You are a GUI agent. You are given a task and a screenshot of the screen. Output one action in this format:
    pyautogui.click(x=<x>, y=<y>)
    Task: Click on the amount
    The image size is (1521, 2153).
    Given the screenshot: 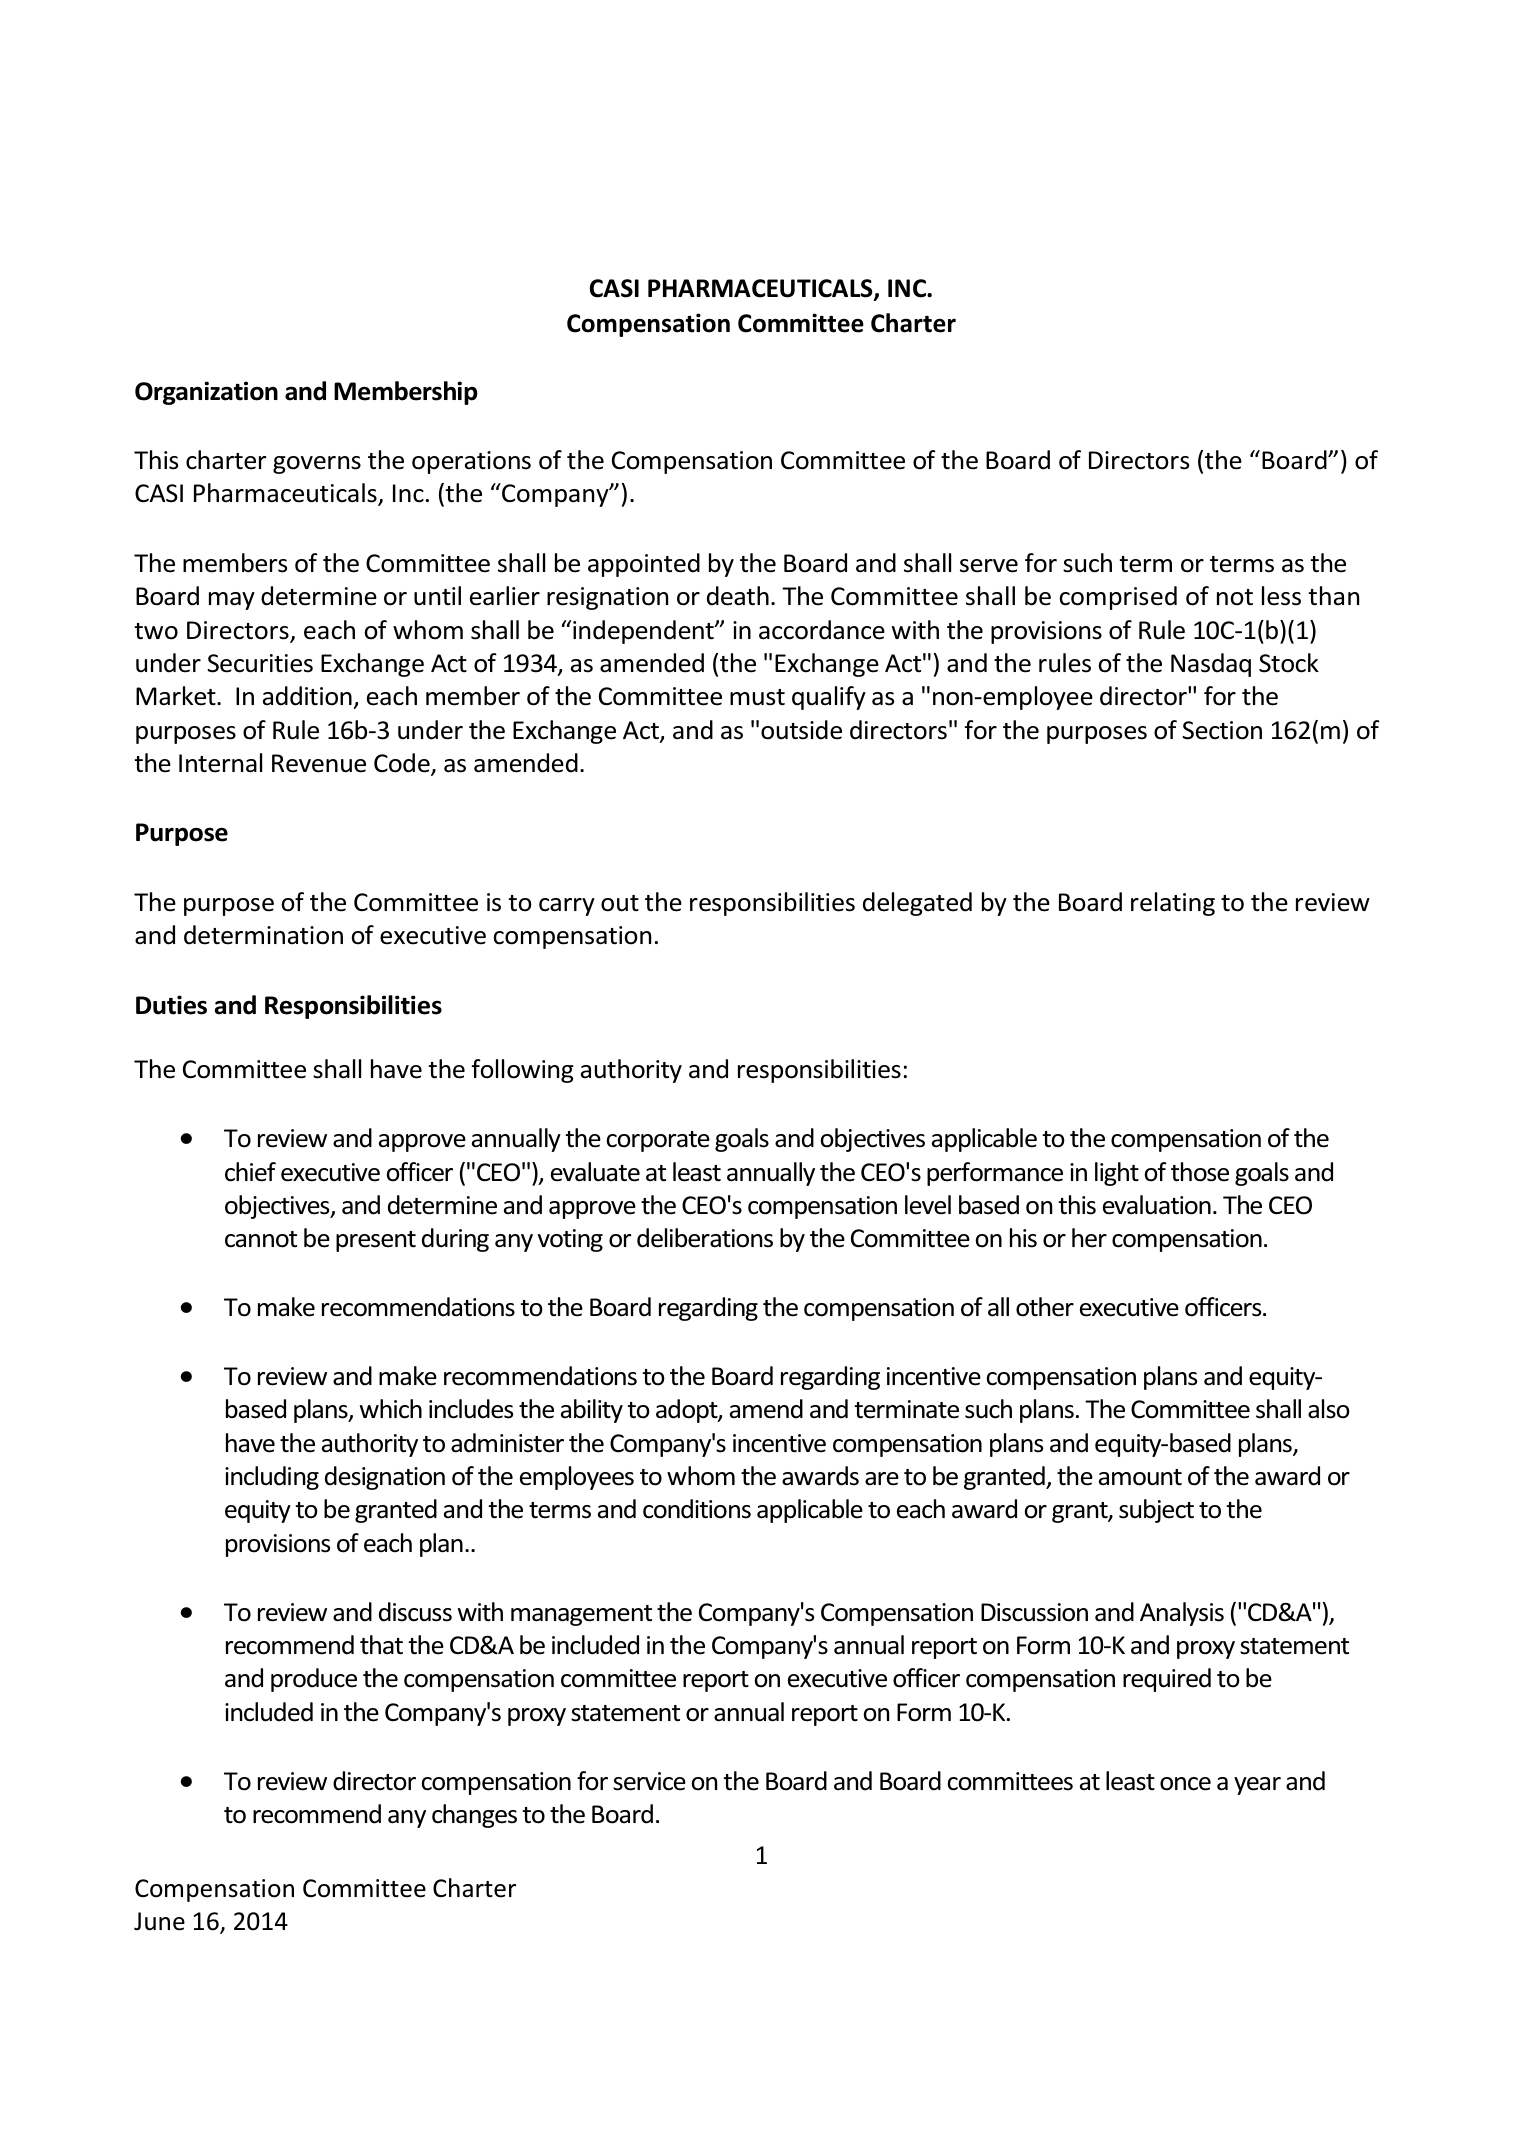 What is the action you would take?
    pyautogui.click(x=1140, y=1477)
